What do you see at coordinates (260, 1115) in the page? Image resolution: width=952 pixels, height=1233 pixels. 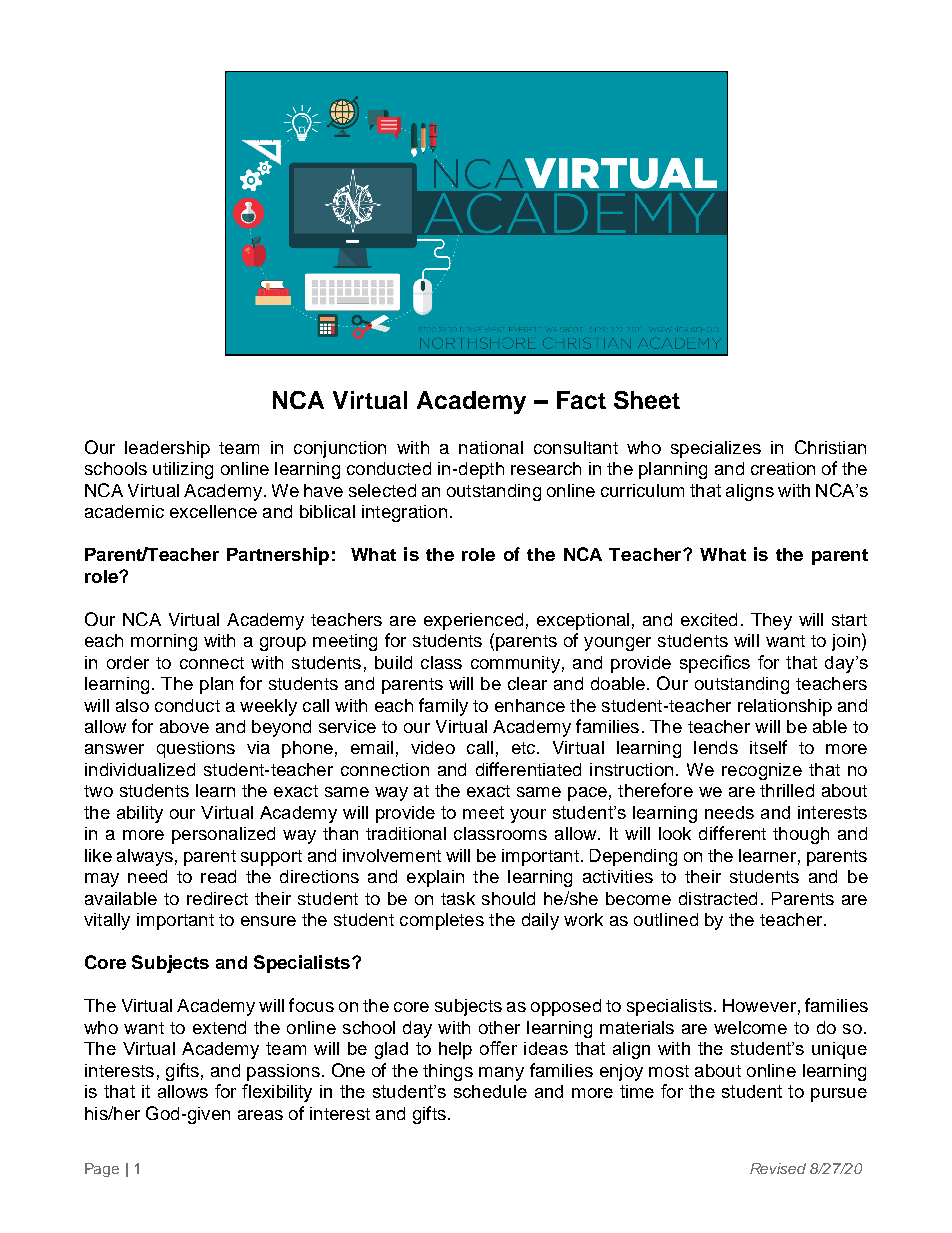 I see `areas` at bounding box center [260, 1115].
